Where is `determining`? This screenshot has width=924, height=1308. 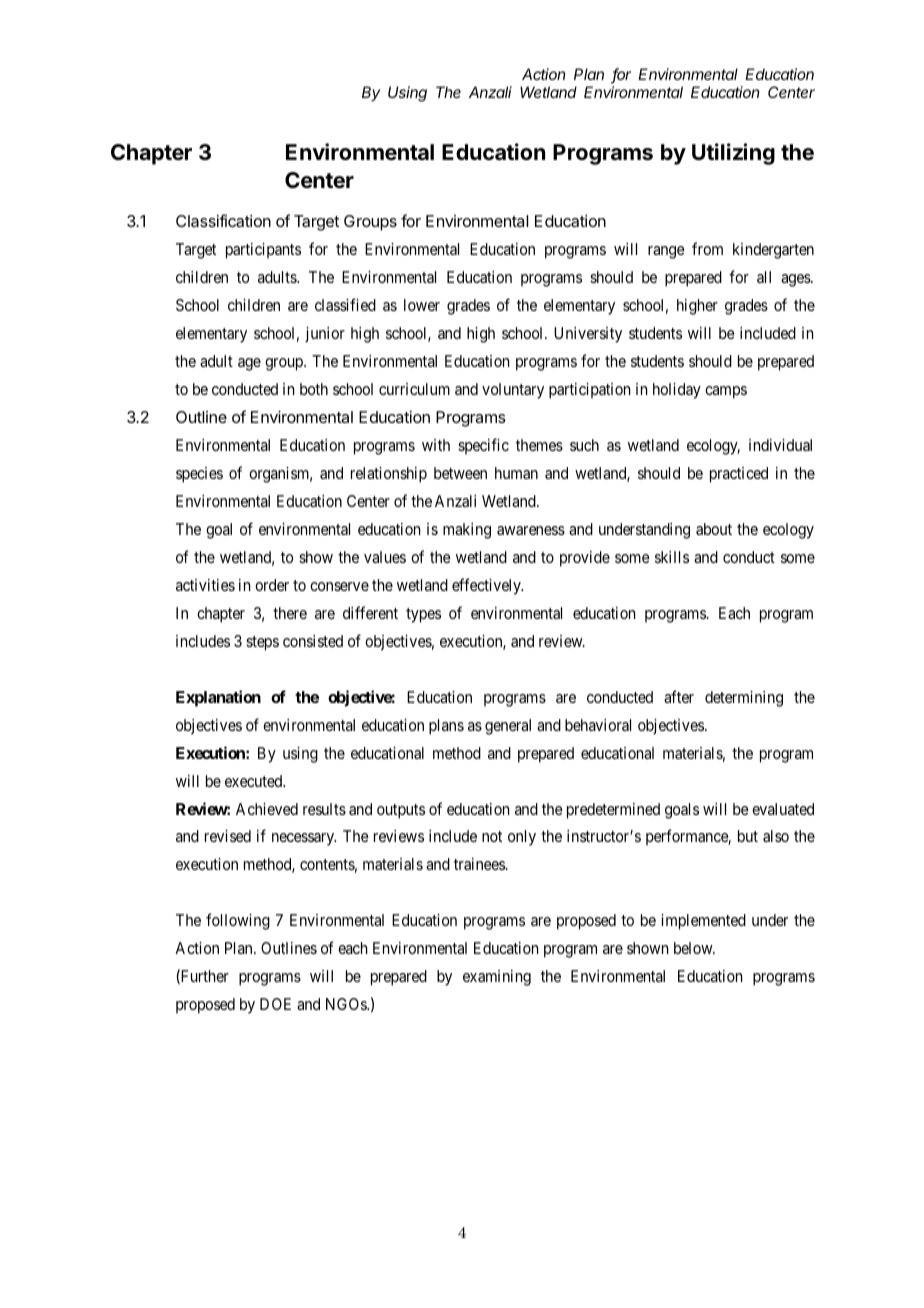 determining is located at coordinates (744, 699).
